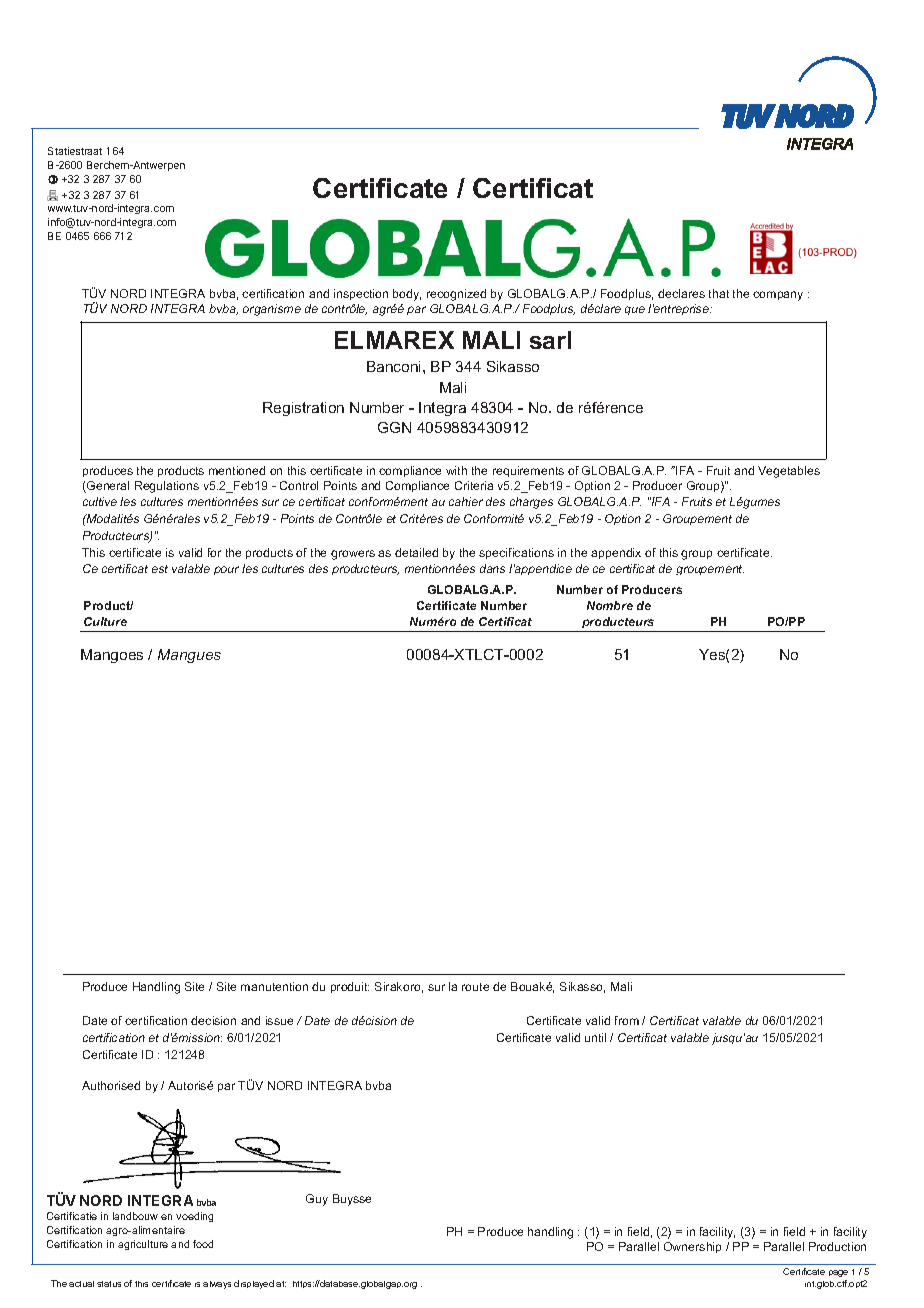 This screenshot has height=1308, width=924. What do you see at coordinates (778, 296) in the screenshot?
I see `company` at bounding box center [778, 296].
